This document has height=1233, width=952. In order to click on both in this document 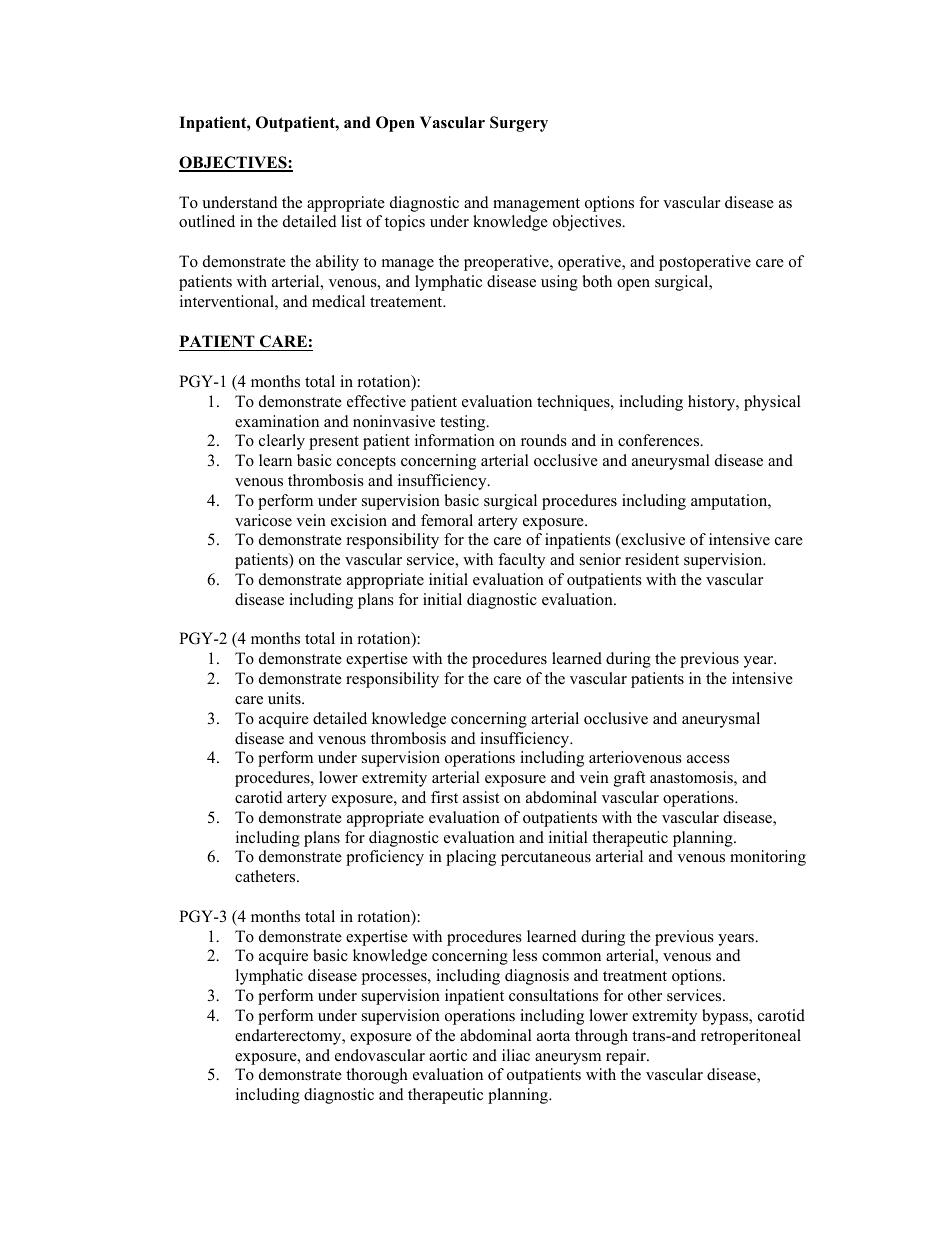, I will do `click(597, 281)`.
